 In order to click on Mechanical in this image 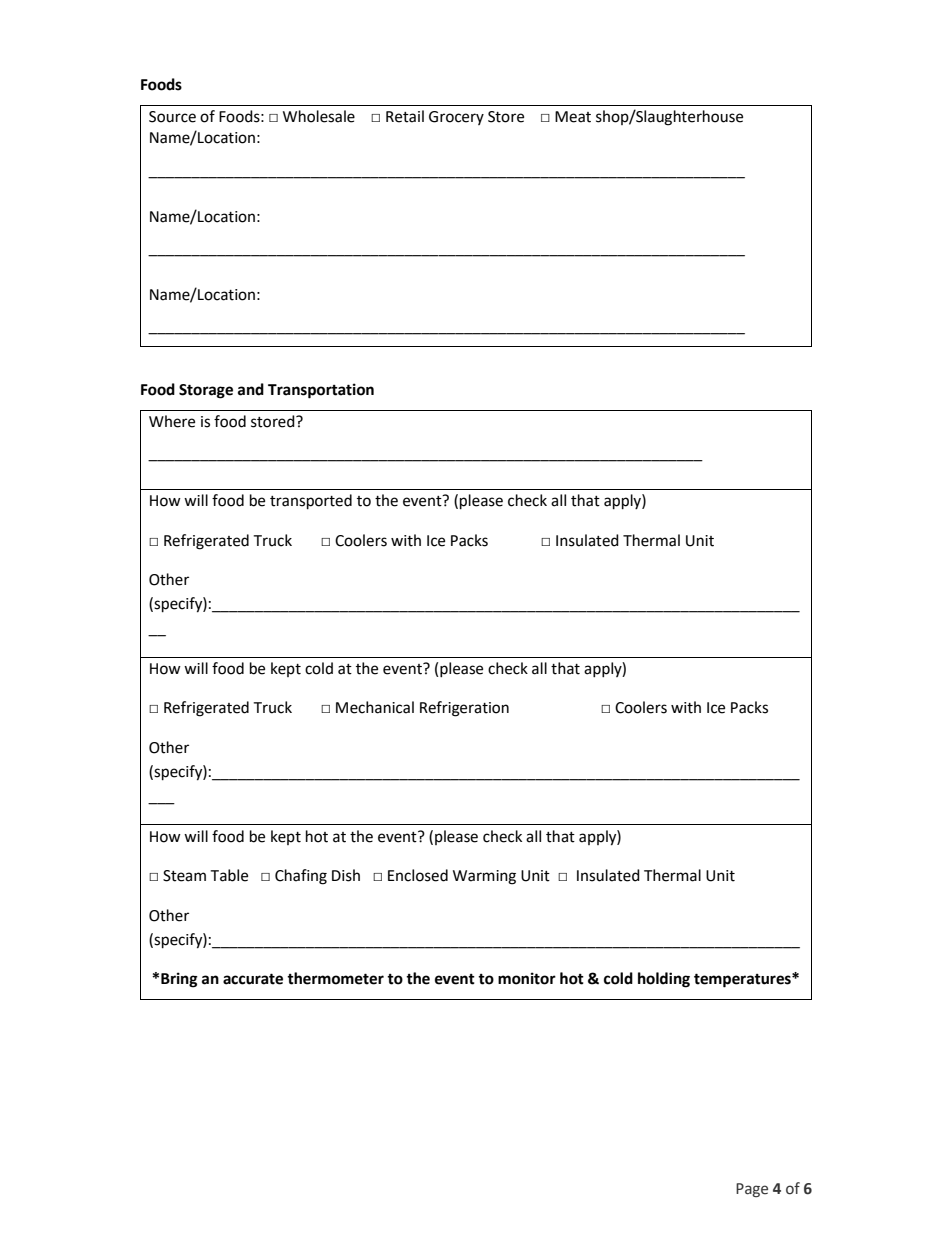, I will do `click(375, 707)`.
